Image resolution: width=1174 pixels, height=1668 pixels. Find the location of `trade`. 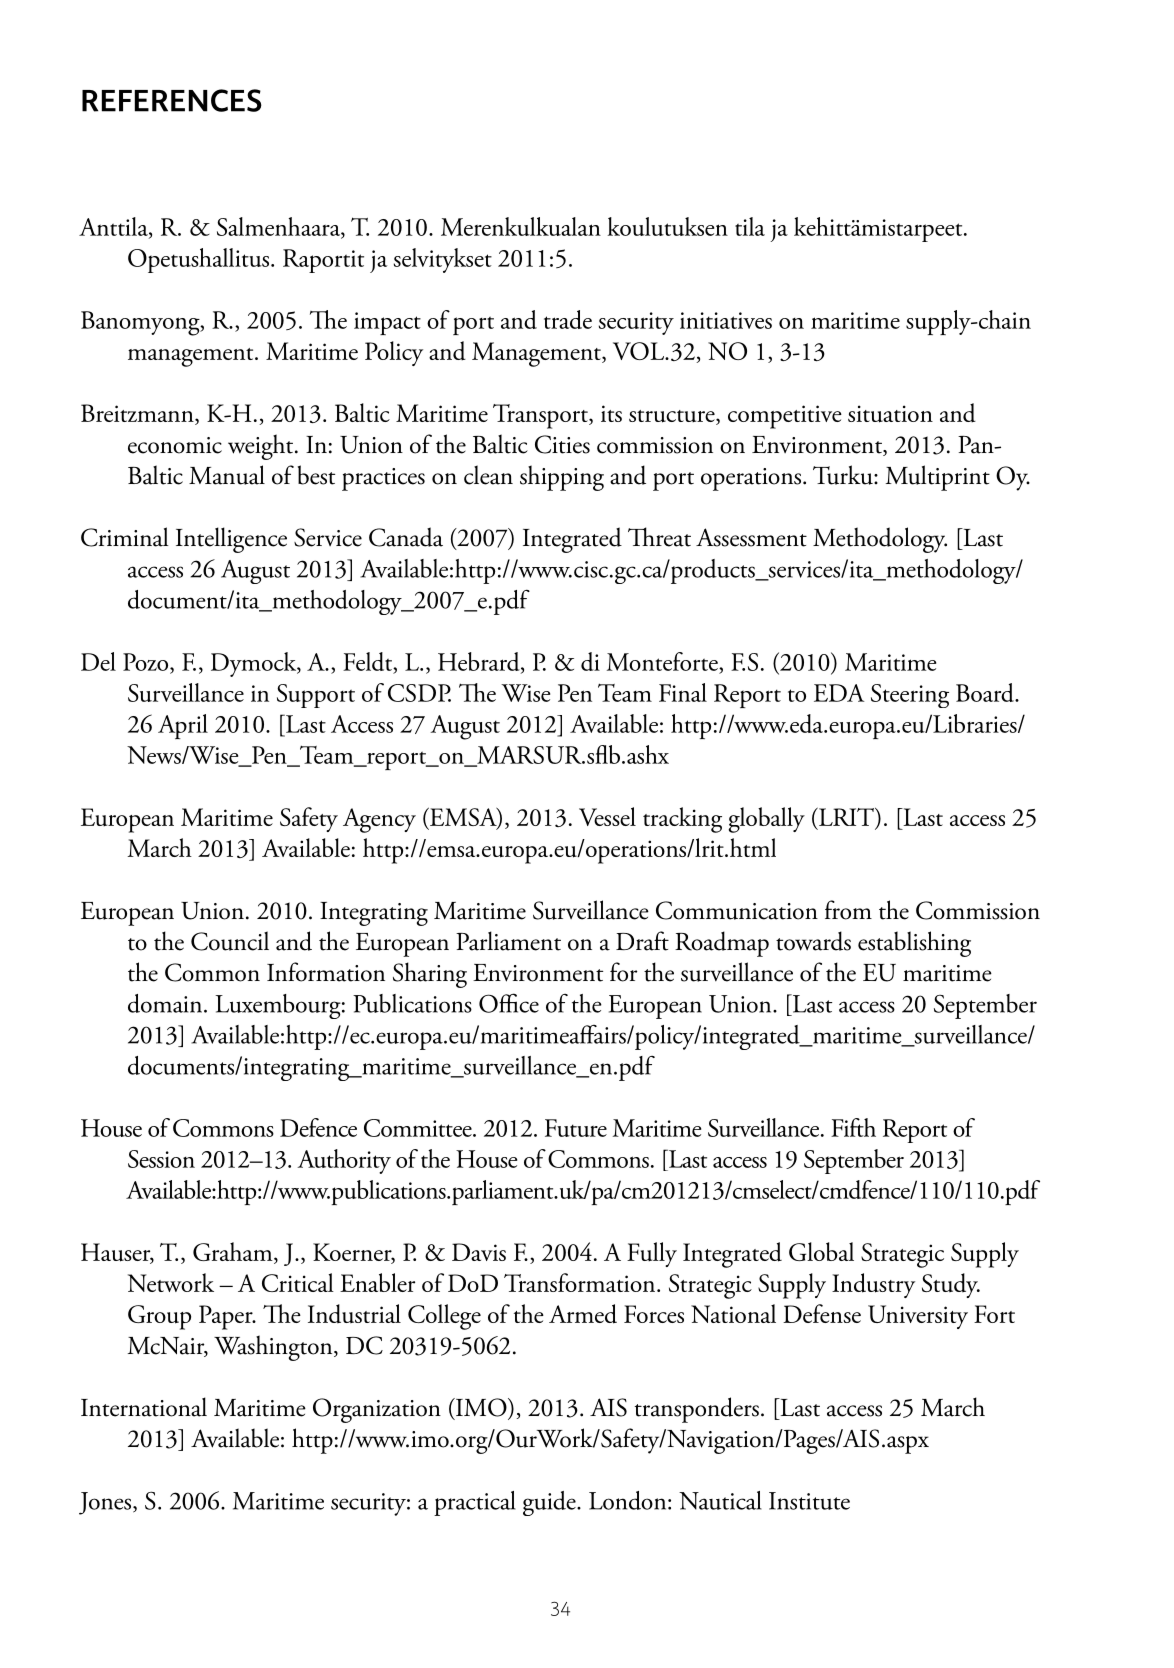

trade is located at coordinates (568, 319).
